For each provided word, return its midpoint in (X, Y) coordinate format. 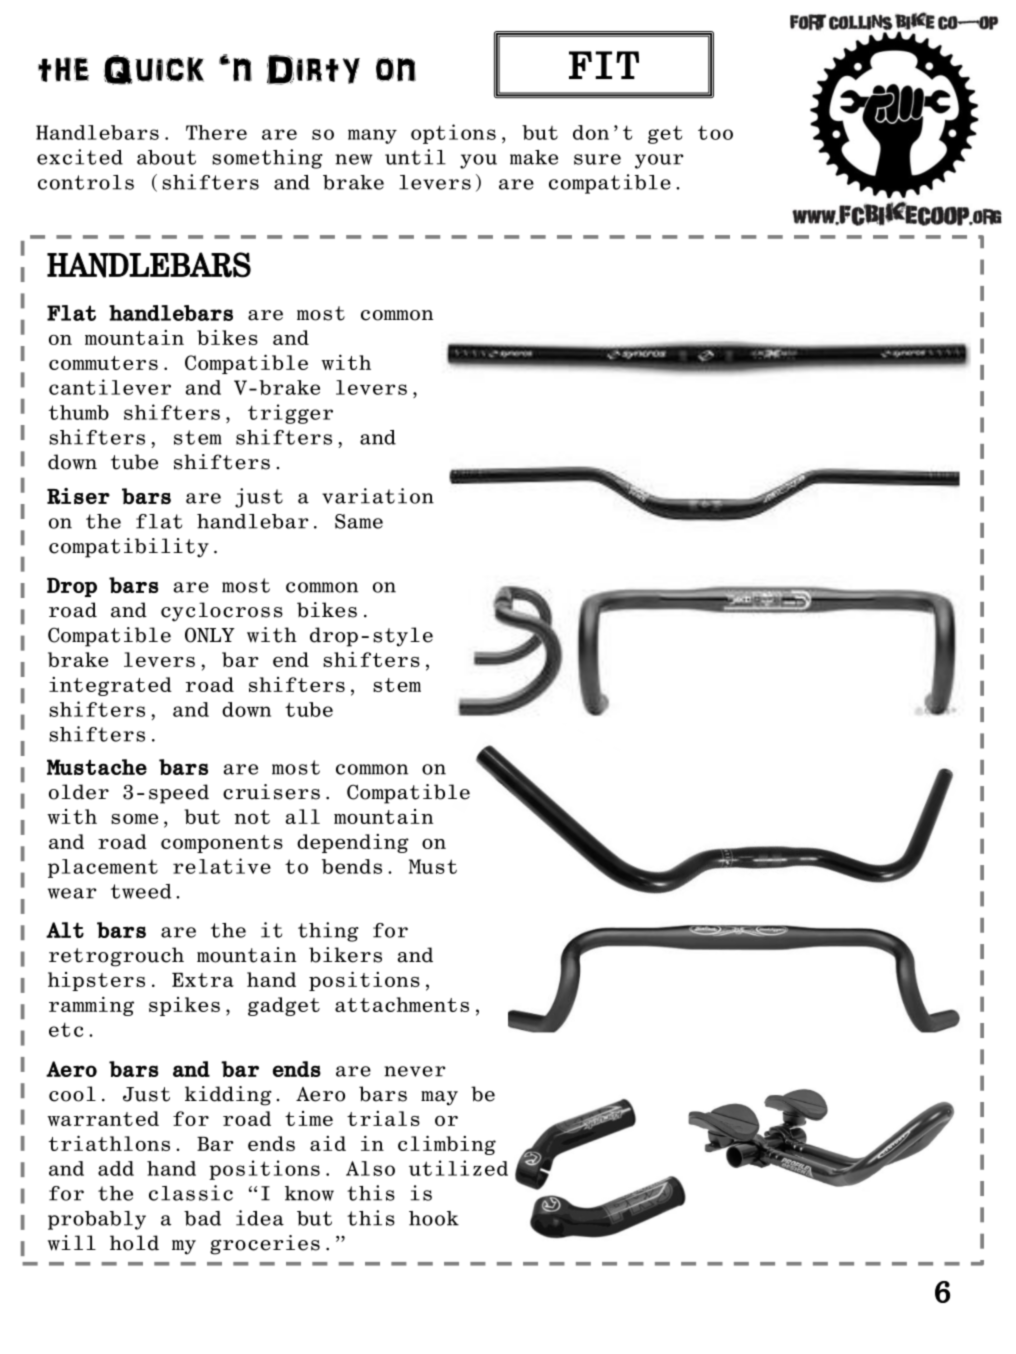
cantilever (110, 387)
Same (359, 521)
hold (134, 1243)
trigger (290, 414)
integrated (110, 686)
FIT (604, 65)
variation (378, 496)
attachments (402, 1004)
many (372, 136)
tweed (141, 891)
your (659, 161)
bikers (345, 955)
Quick (154, 70)
